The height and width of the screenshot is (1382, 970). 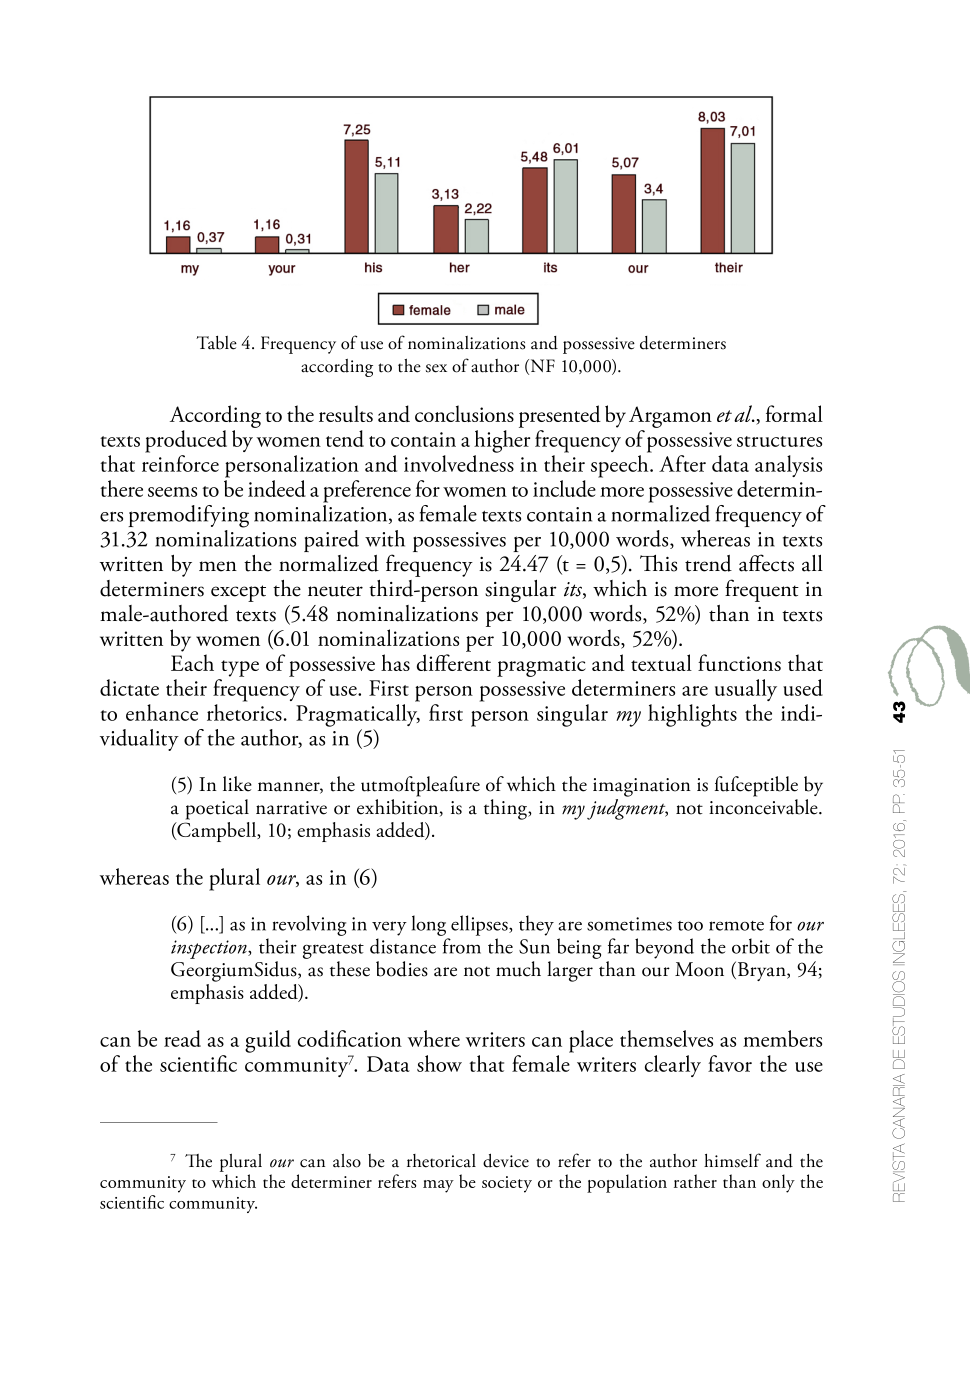 I want to click on like, so click(x=237, y=784).
